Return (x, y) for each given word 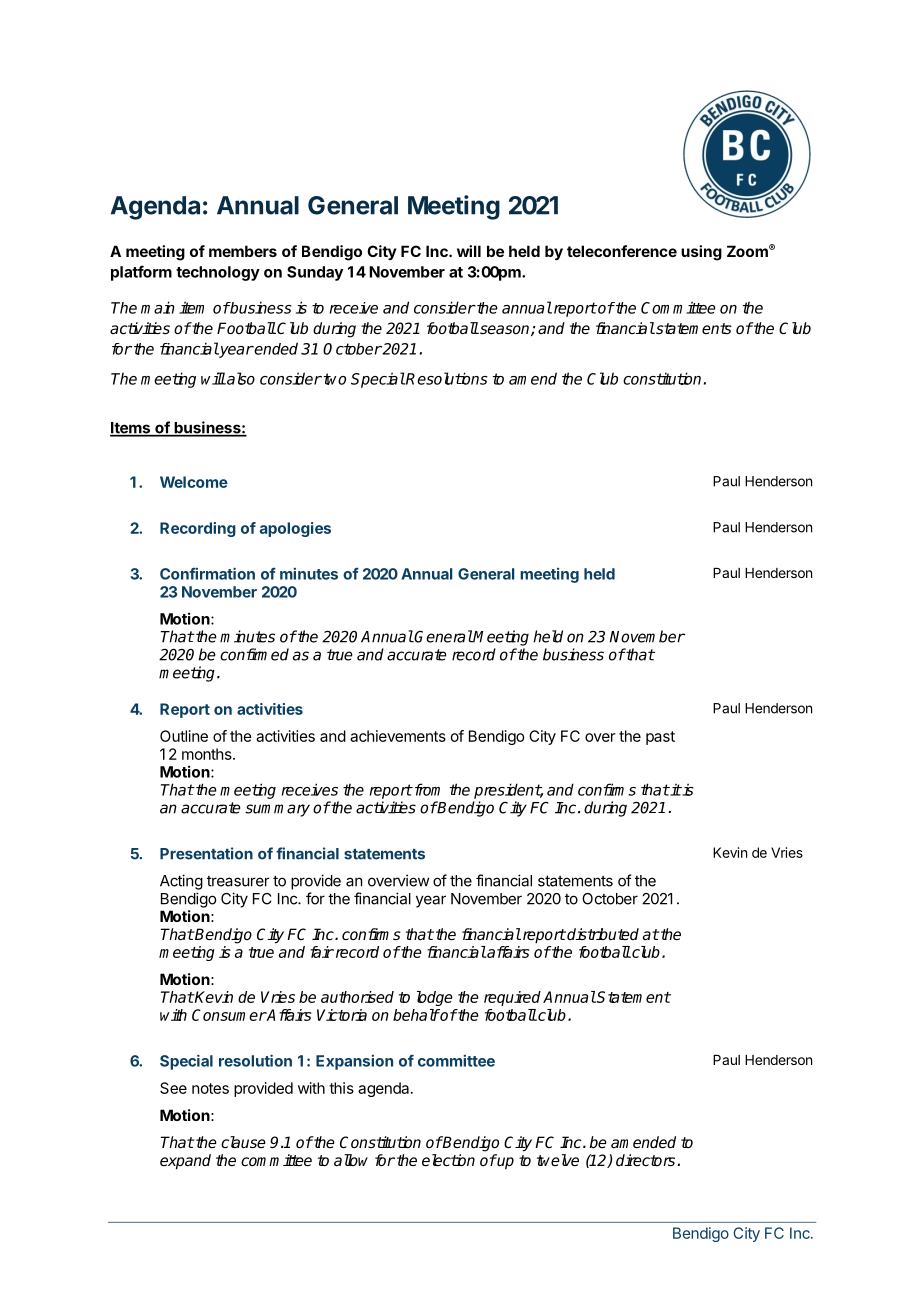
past (660, 738)
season (505, 330)
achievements (398, 736)
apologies (295, 529)
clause (243, 1142)
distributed (602, 934)
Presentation (206, 853)
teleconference (622, 251)
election (448, 1160)
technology (218, 273)
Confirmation (207, 573)
